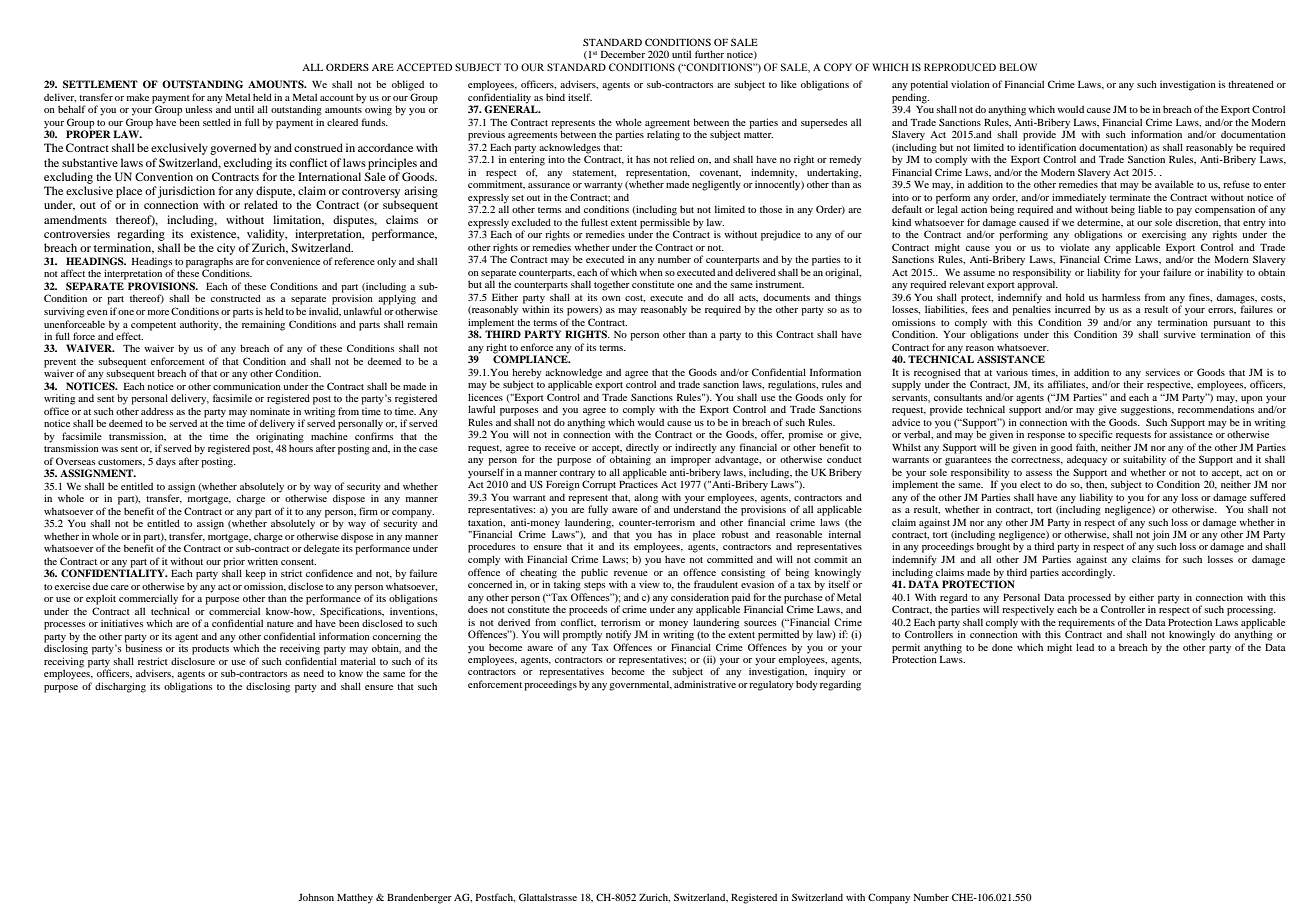  What do you see at coordinates (200, 325) in the page?
I see `authority` at bounding box center [200, 325].
